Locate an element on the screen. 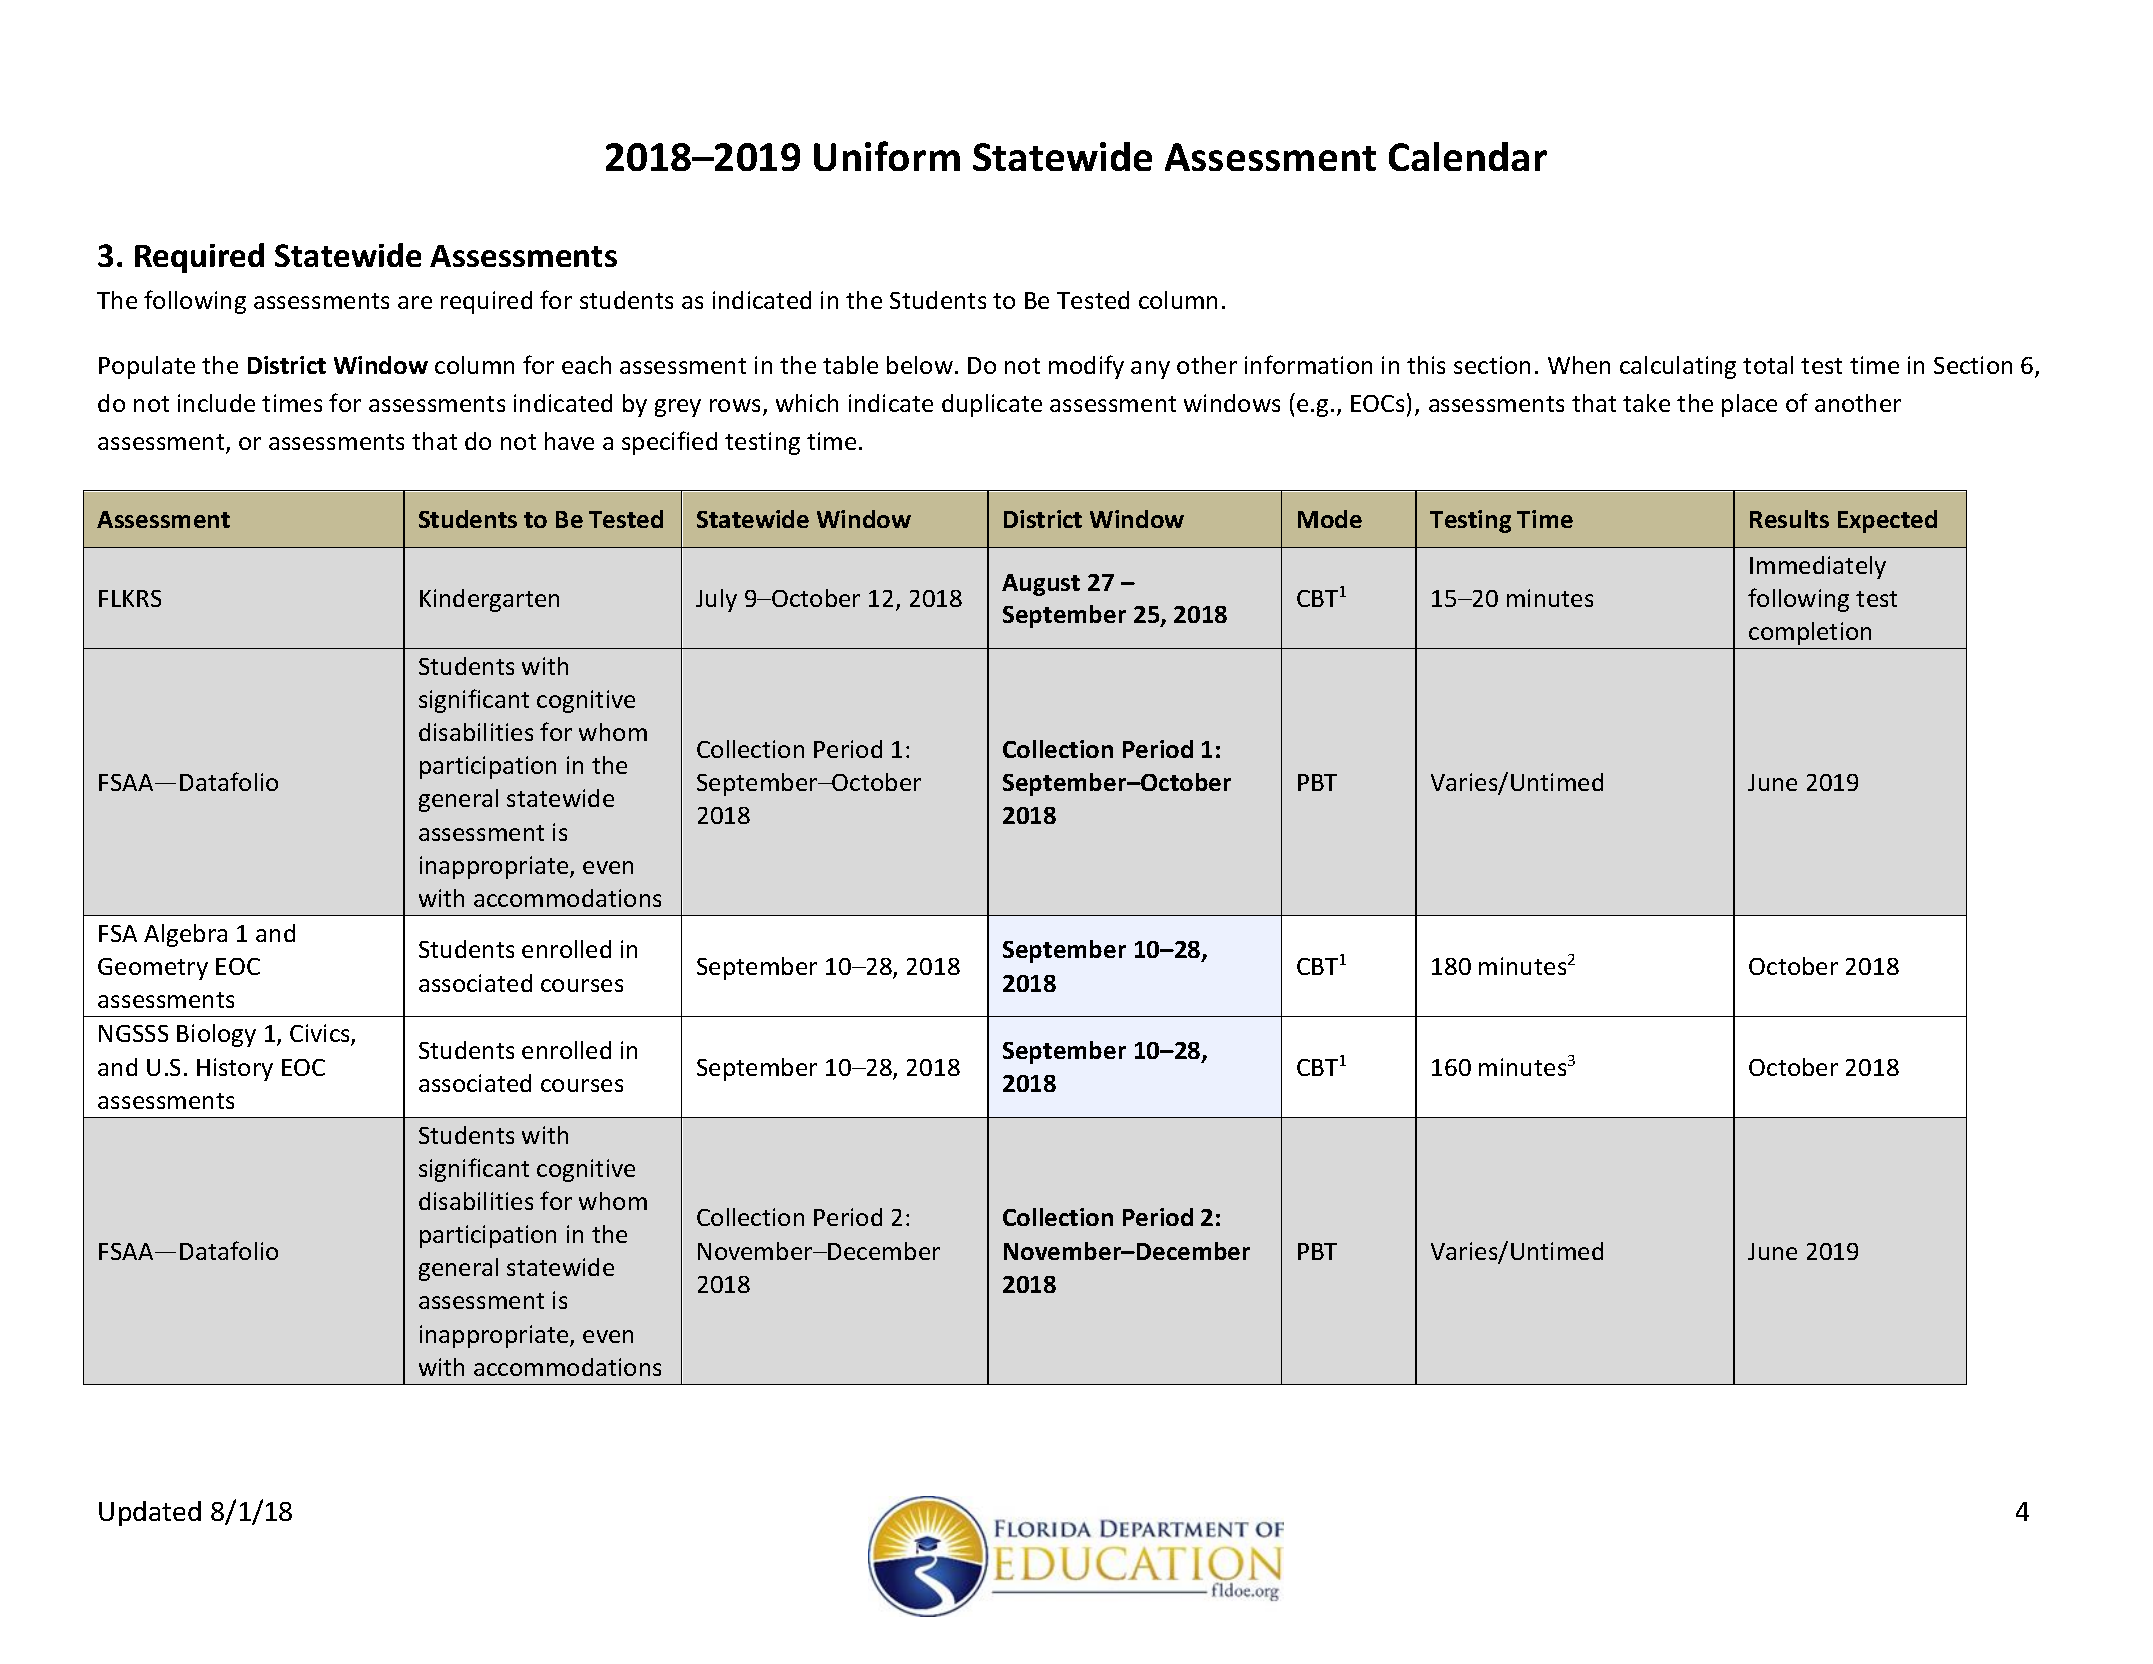 The width and height of the screenshot is (2153, 1664). Updated is located at coordinates (150, 1513).
